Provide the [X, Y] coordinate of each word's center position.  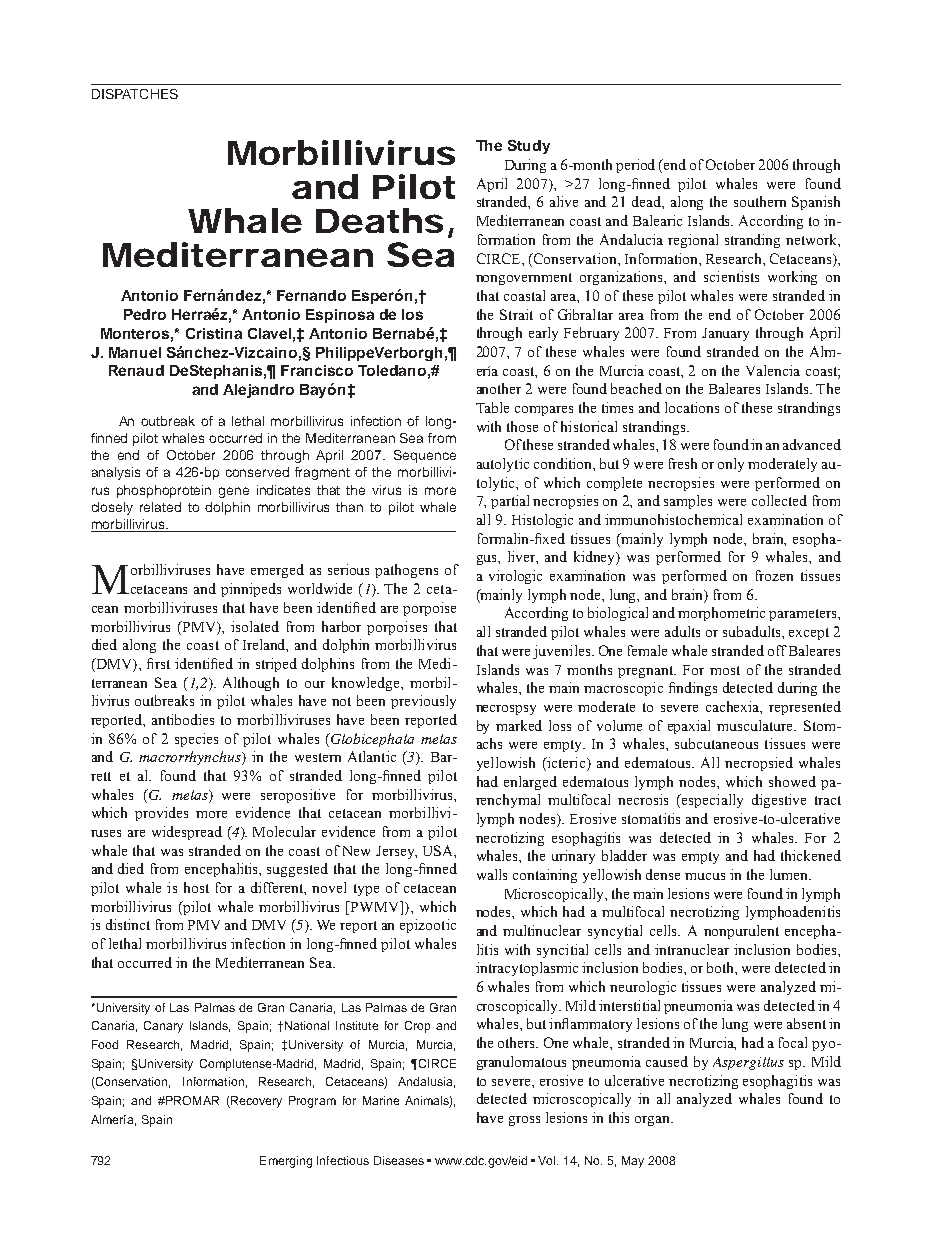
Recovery [255, 1102]
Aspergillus [748, 1063]
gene [234, 492]
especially [711, 801]
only [731, 465]
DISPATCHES [135, 94]
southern [760, 201]
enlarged [530, 783]
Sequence [425, 456]
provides [161, 814]
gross [524, 1121]
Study [529, 147]
